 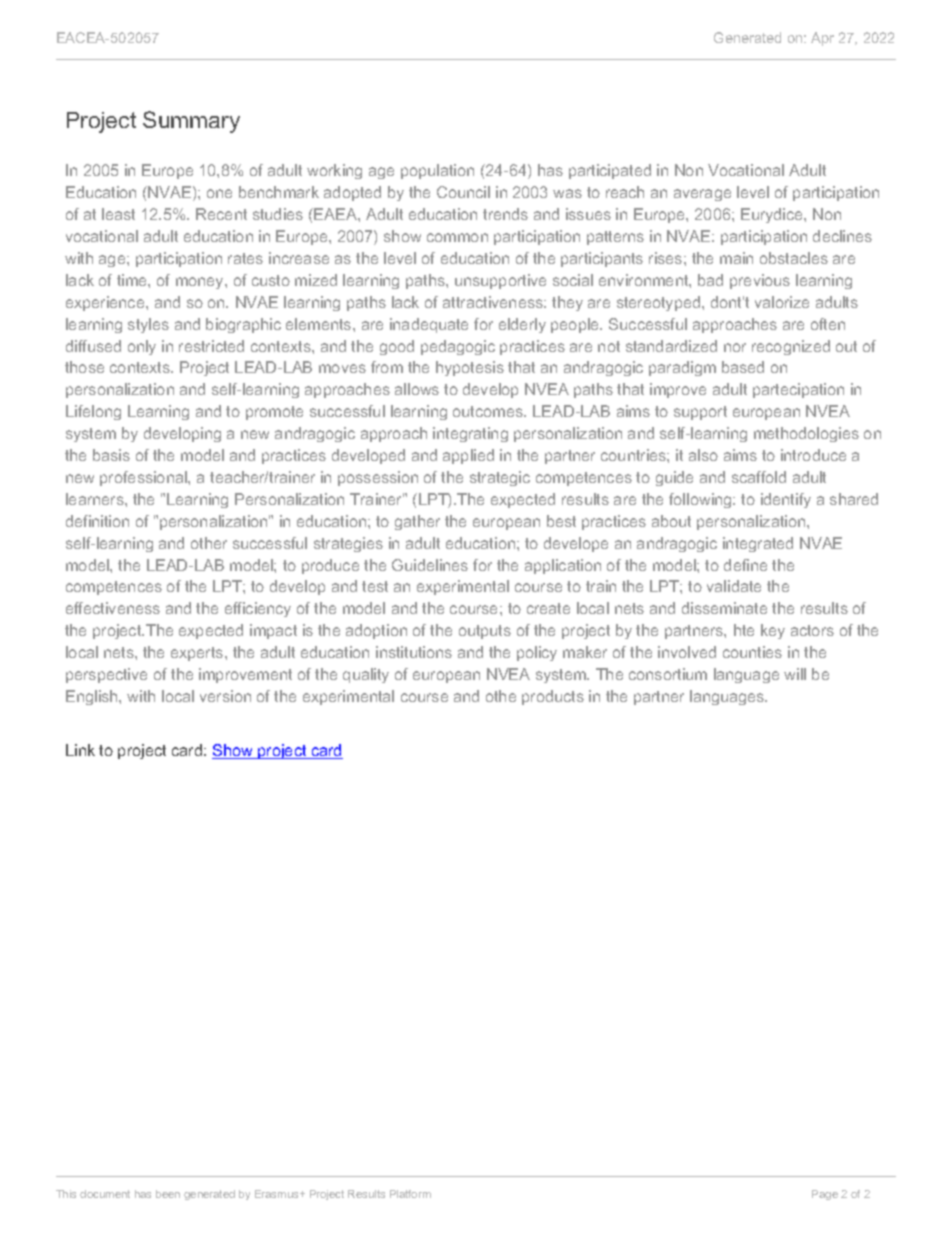 What do you see at coordinates (795, 674) in the screenshot?
I see `will` at bounding box center [795, 674].
